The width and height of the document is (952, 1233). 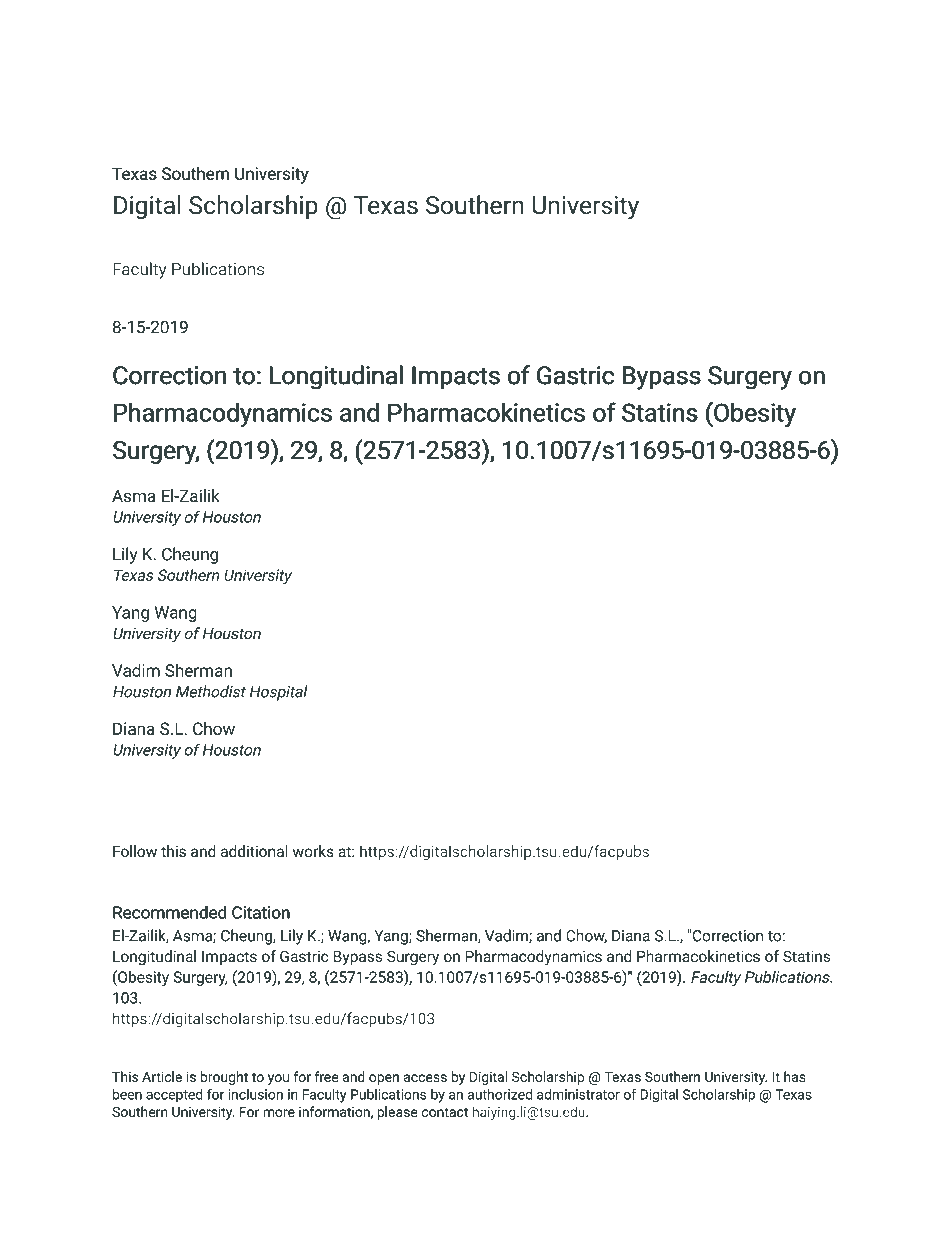 What do you see at coordinates (254, 851) in the document?
I see `additional` at bounding box center [254, 851].
